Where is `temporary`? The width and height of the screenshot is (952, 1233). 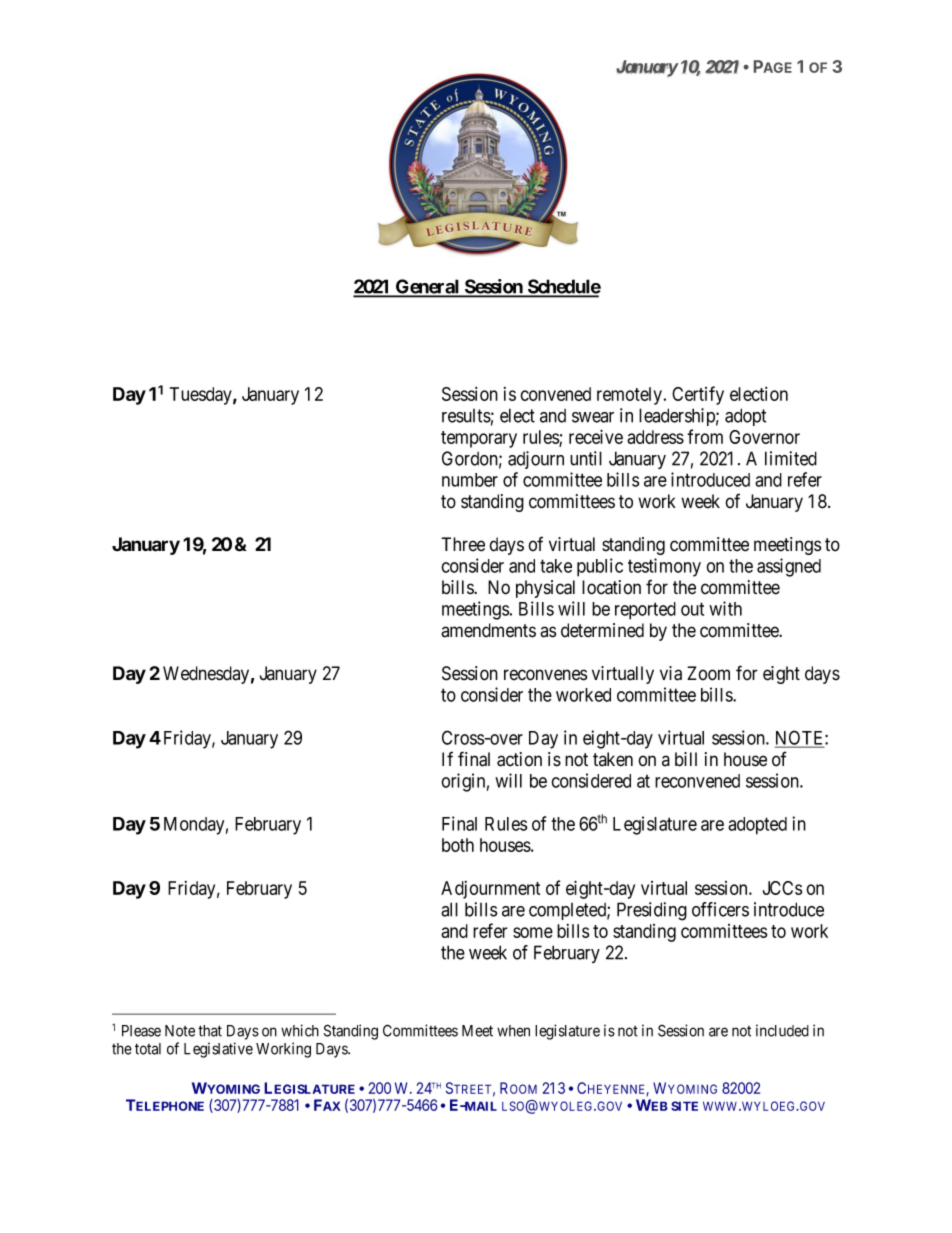
temporary is located at coordinates (479, 439).
